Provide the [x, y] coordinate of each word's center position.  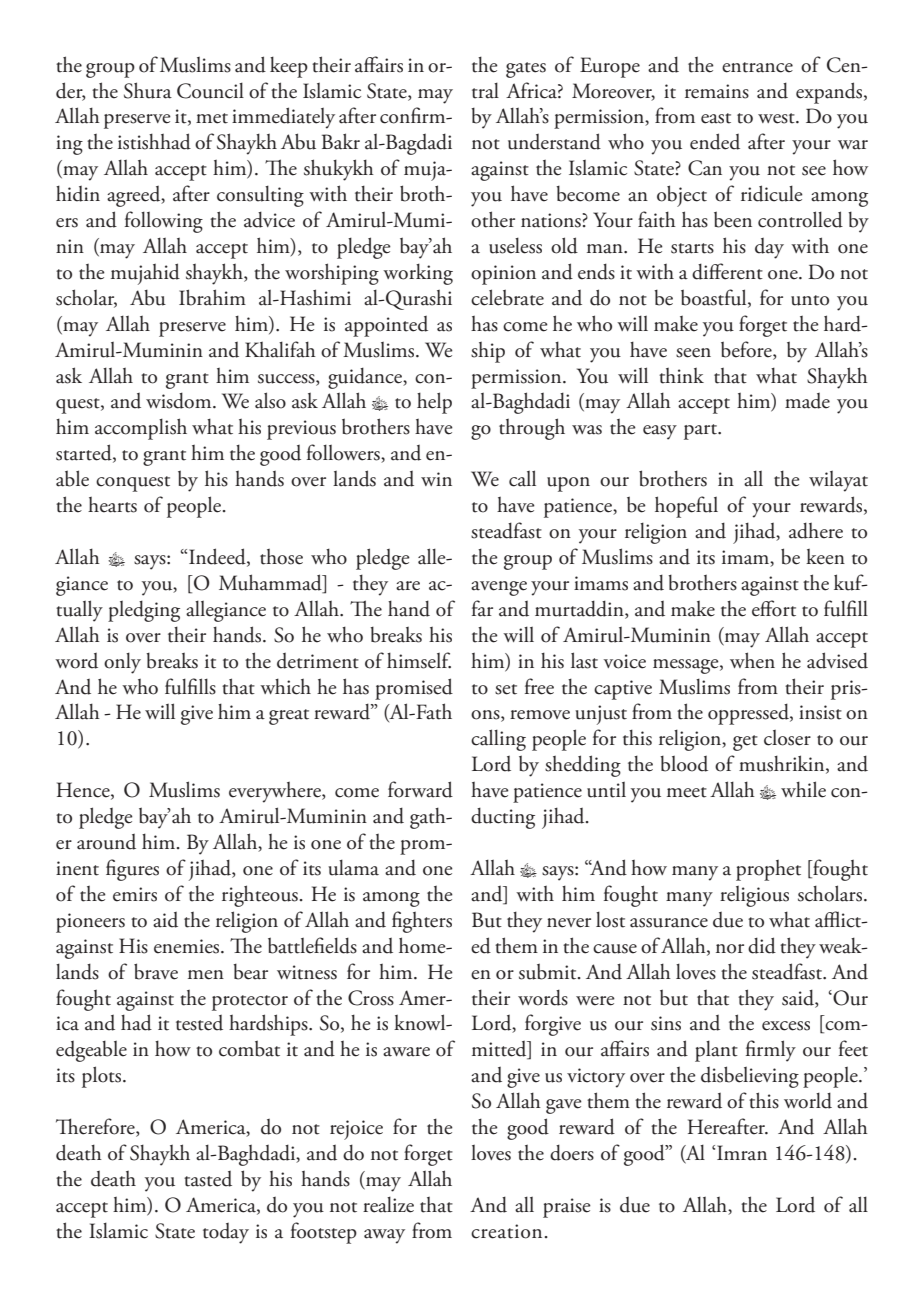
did [762, 945]
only [122, 663]
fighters [422, 922]
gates [526, 70]
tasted [208, 1179]
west [777, 118]
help [434, 403]
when [752, 660]
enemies [188, 946]
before [747, 349]
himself [419, 660]
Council [210, 90]
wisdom [180, 400]
